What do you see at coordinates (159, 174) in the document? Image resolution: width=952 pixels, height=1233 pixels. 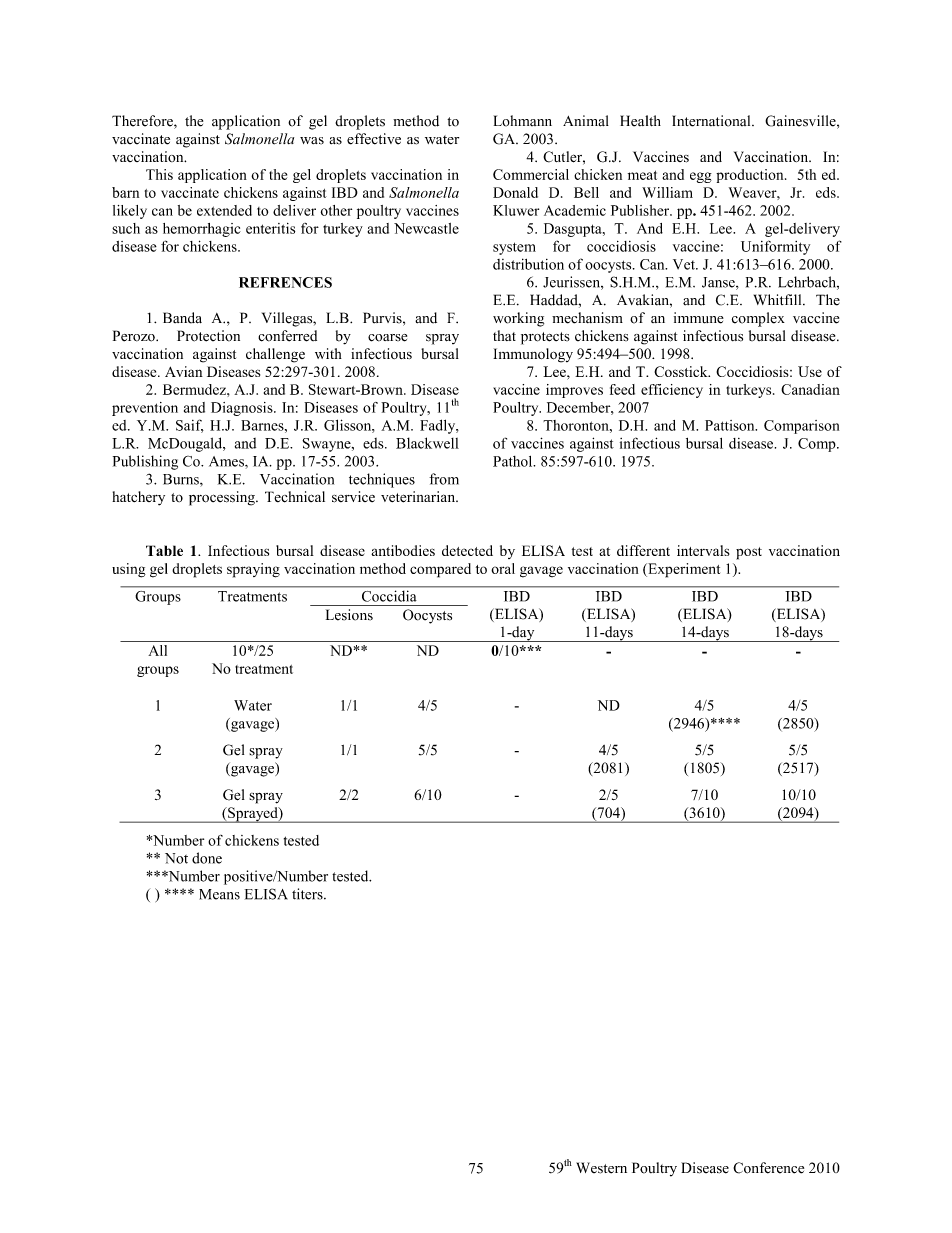 I see `This` at bounding box center [159, 174].
